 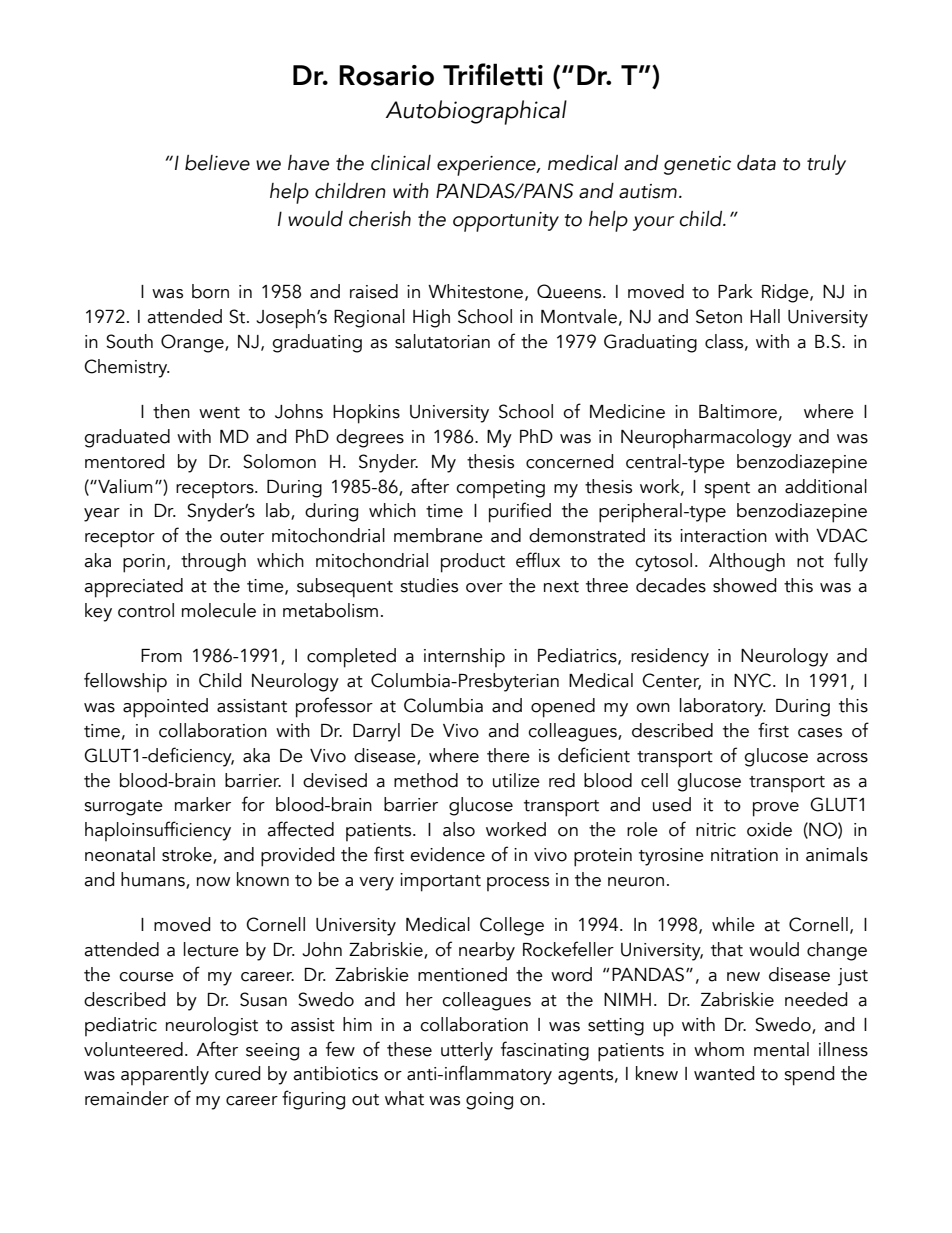 I want to click on showed, so click(x=744, y=585).
